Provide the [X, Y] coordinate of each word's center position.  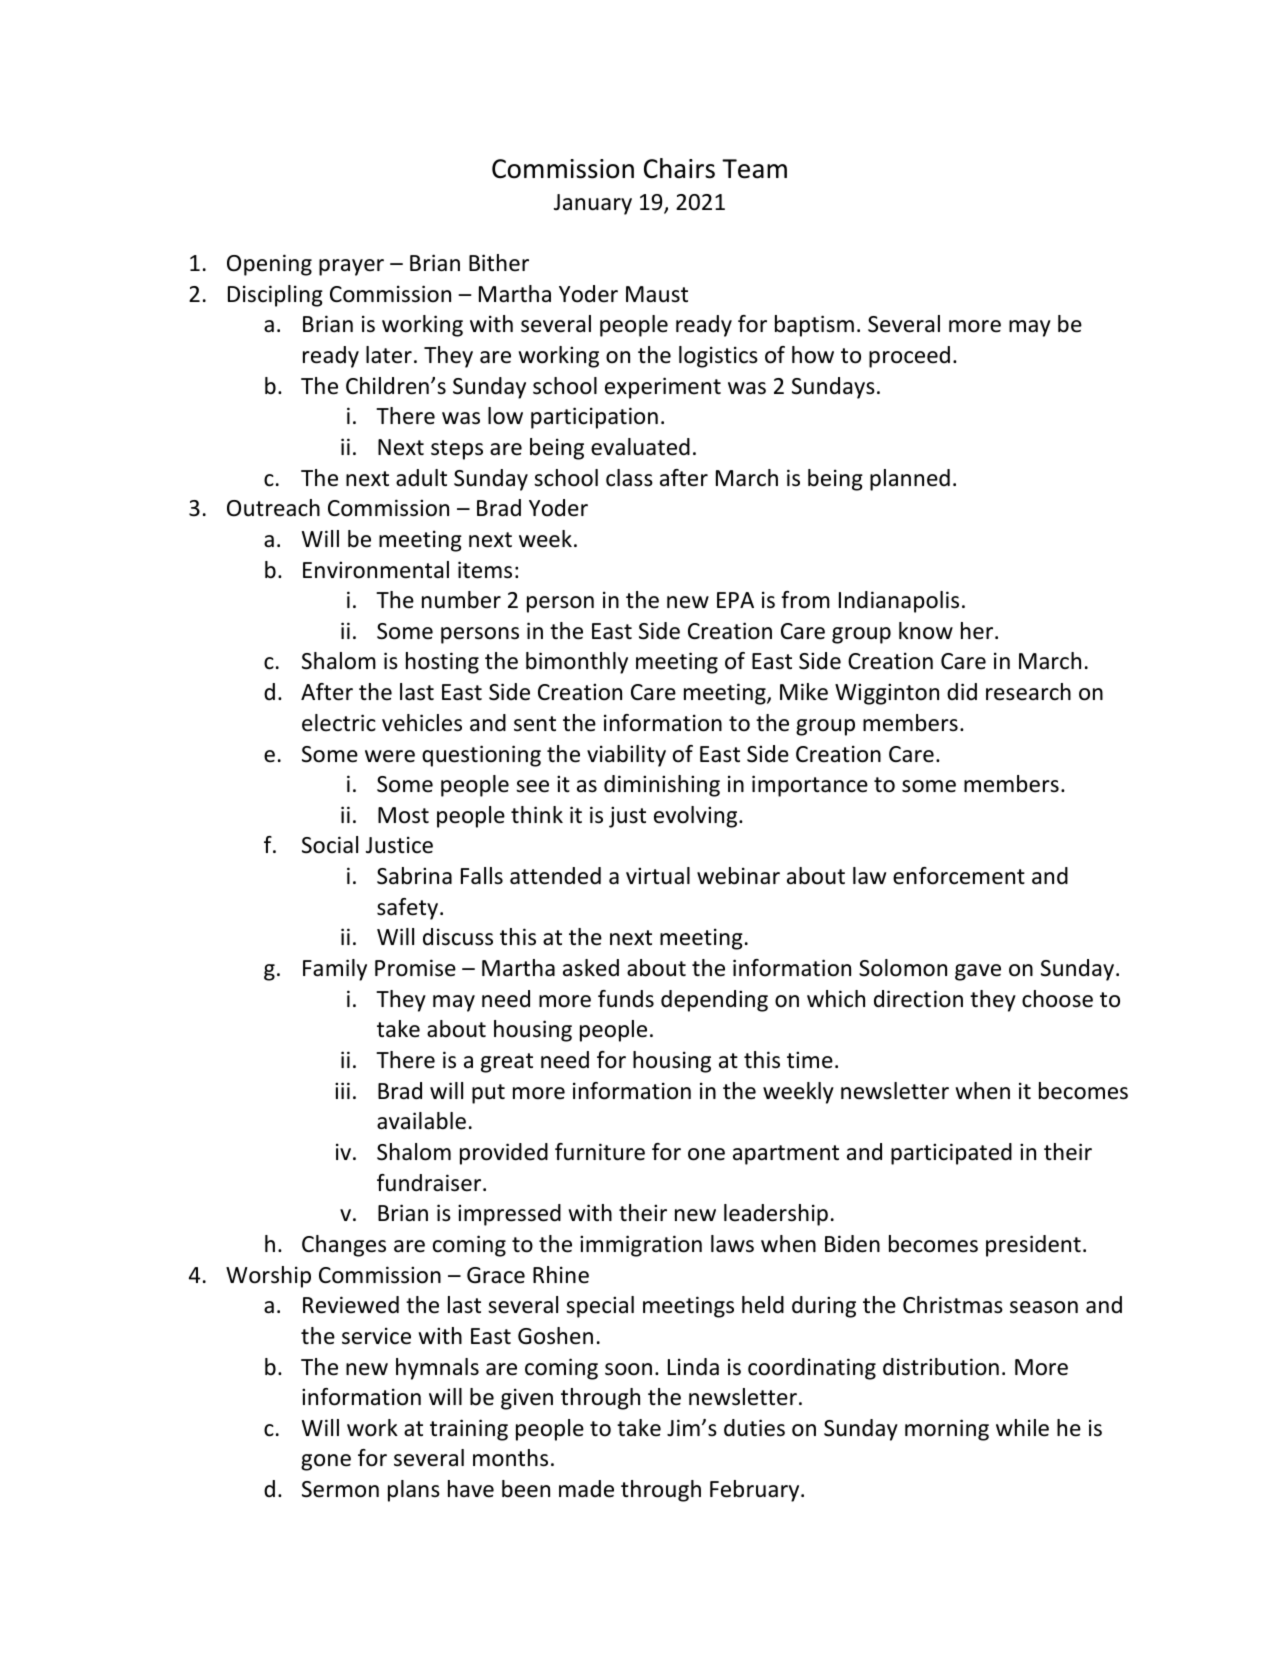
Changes [344, 1246]
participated [951, 1154]
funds [626, 999]
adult [421, 478]
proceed [909, 357]
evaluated [640, 447]
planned [910, 480]
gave [978, 972]
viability [626, 756]
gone [326, 1462]
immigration [641, 1246]
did [962, 692]
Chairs [679, 168]
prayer [351, 267]
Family [335, 970]
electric [339, 723]
